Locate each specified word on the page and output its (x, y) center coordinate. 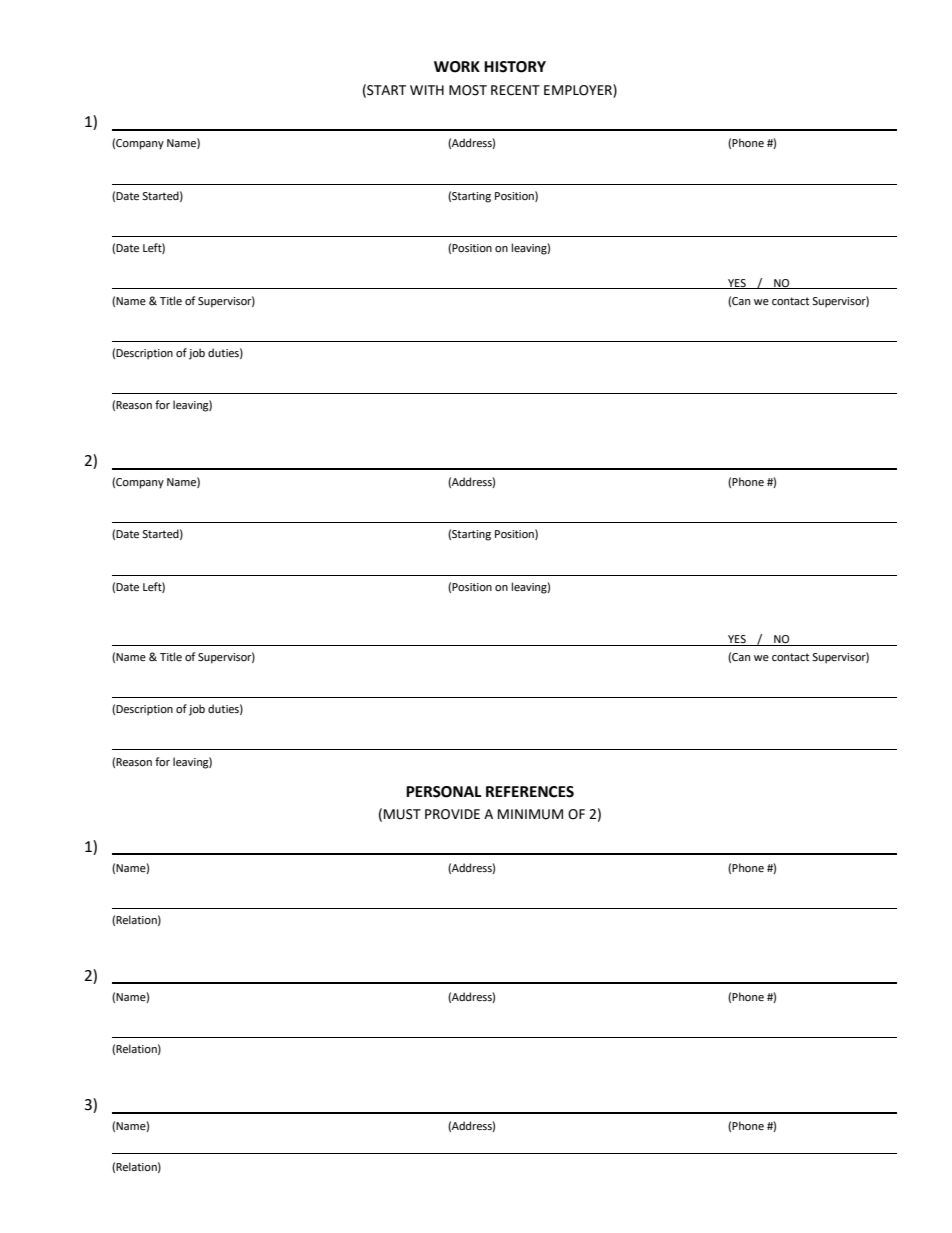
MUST (402, 814)
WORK (457, 67)
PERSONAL (444, 792)
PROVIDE (452, 814)
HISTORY (515, 67)
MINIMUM (530, 814)
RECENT (515, 90)
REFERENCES (530, 792)
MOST (468, 90)
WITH (427, 90)
